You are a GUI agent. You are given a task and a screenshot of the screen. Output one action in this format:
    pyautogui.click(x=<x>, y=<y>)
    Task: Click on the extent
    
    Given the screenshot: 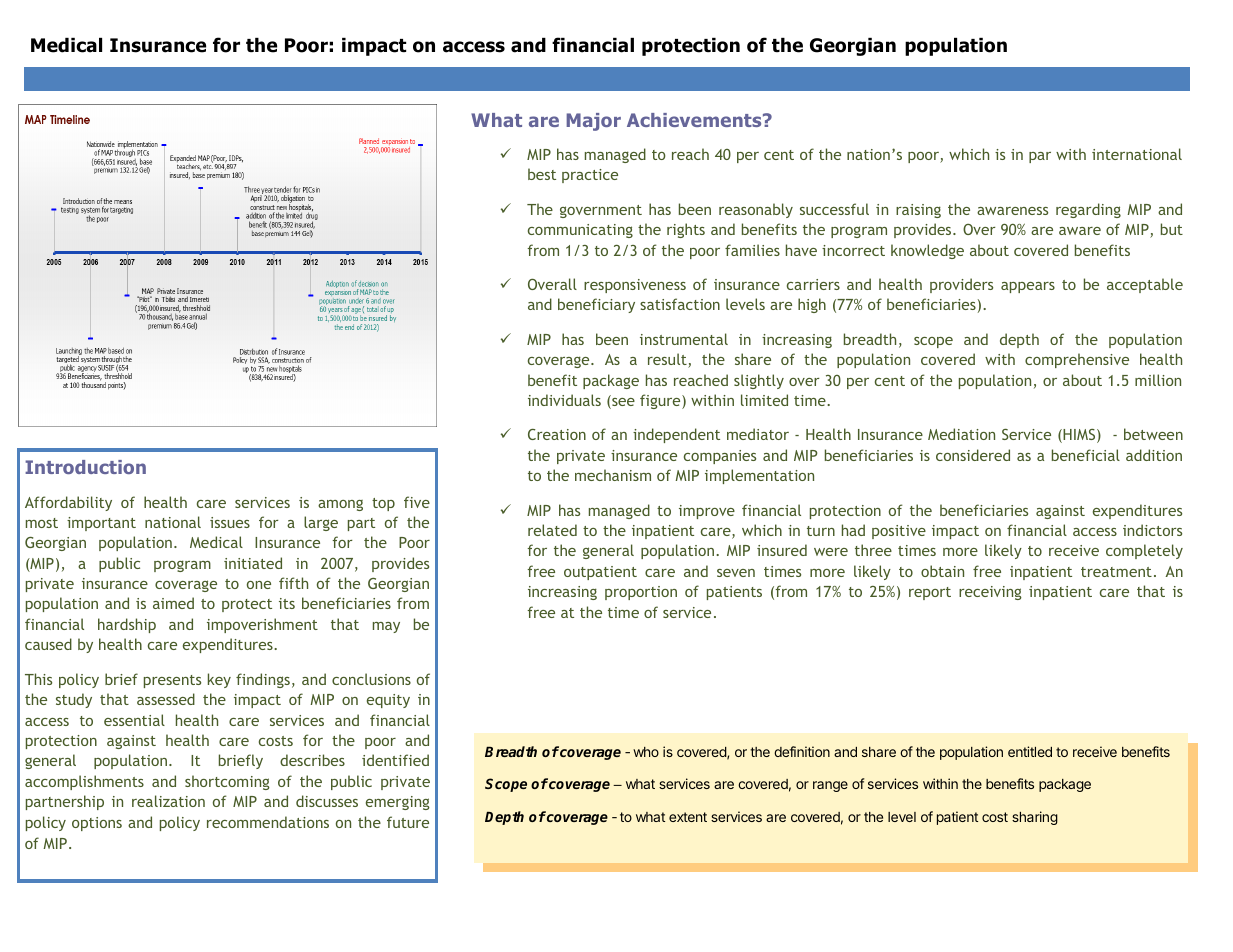 What is the action you would take?
    pyautogui.click(x=688, y=817)
